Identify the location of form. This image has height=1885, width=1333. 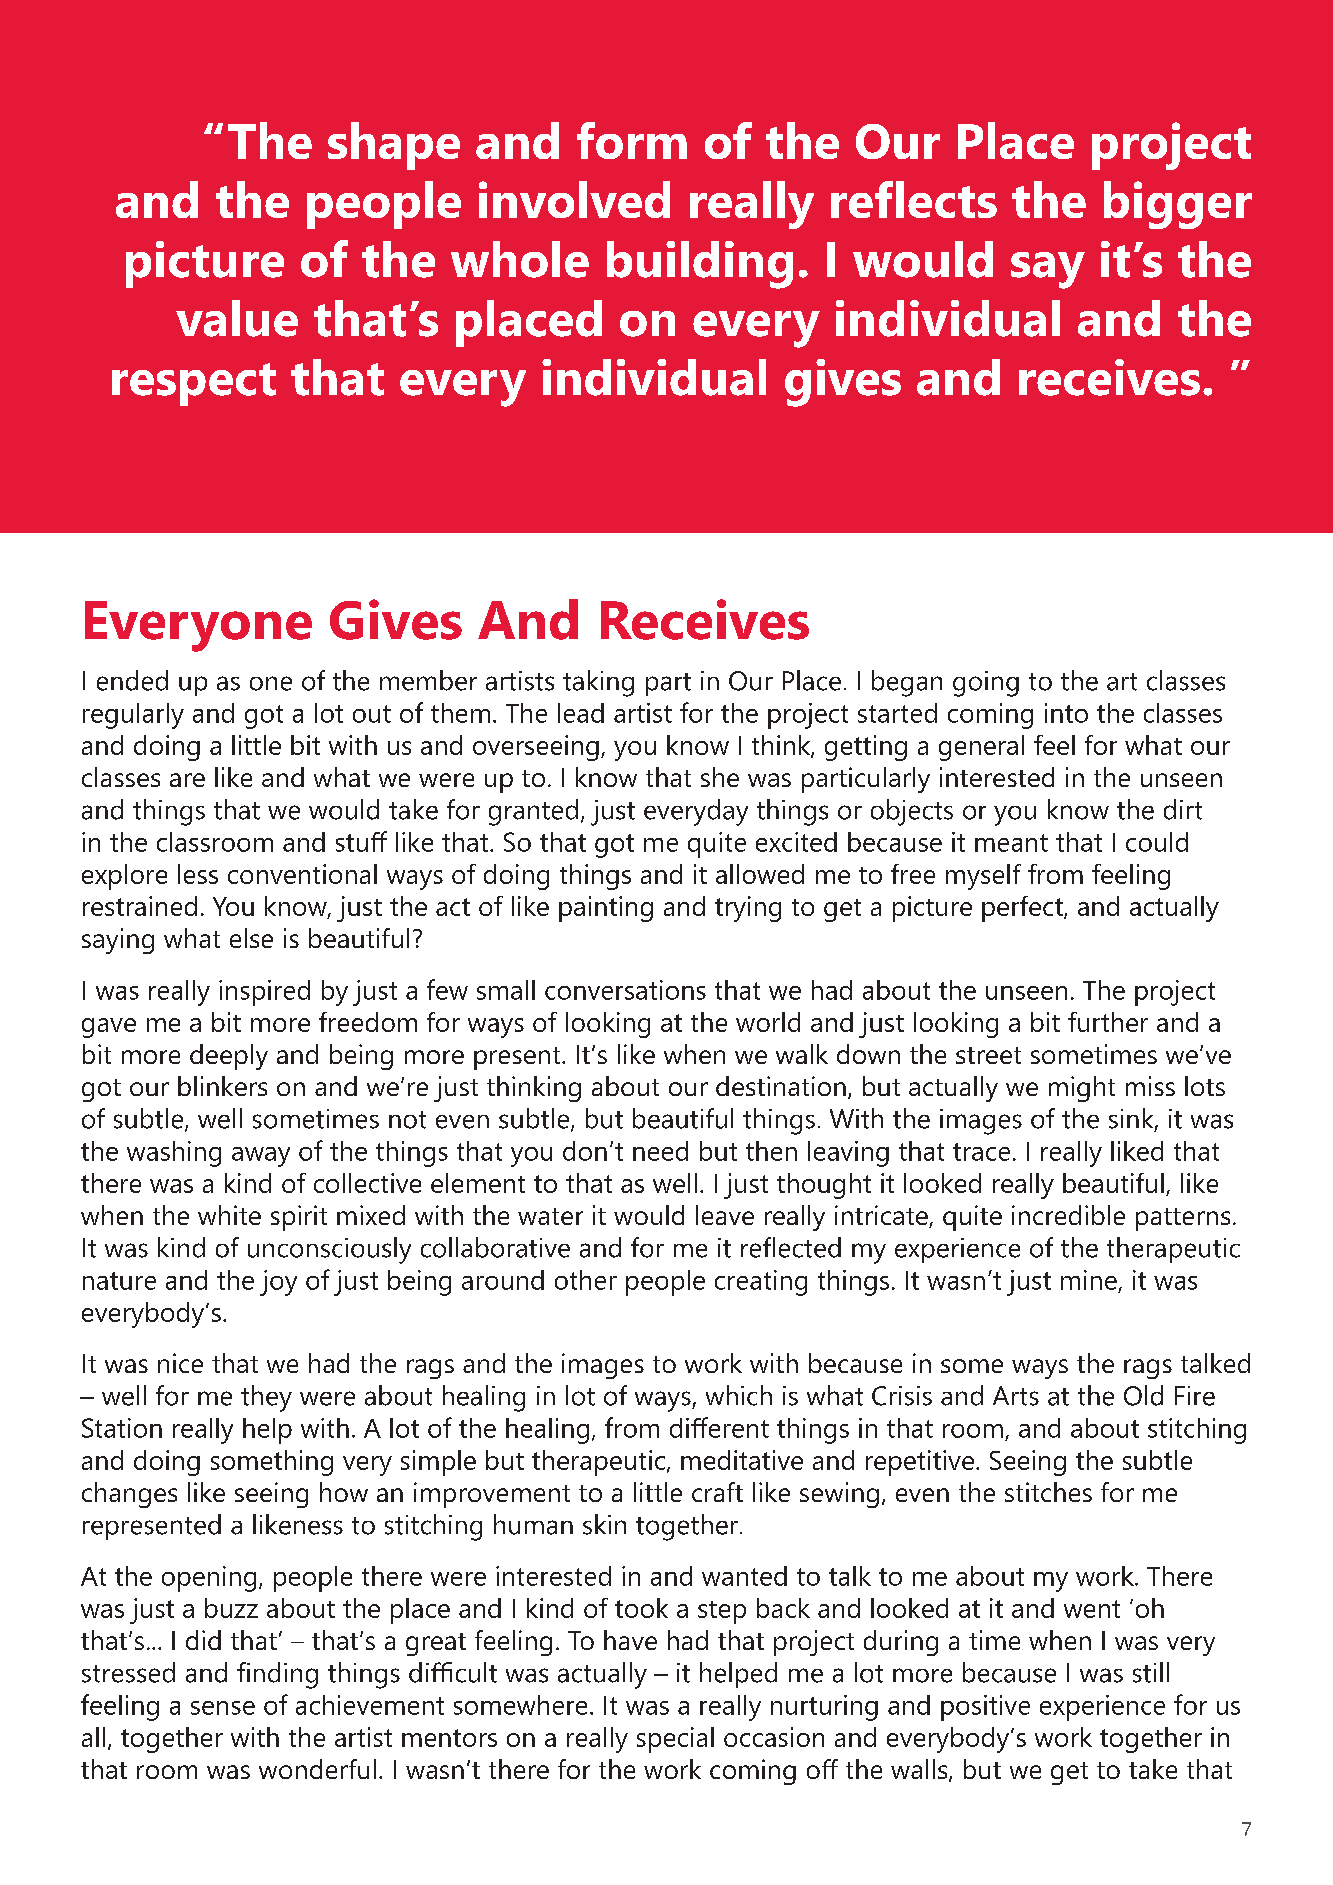
(632, 140).
